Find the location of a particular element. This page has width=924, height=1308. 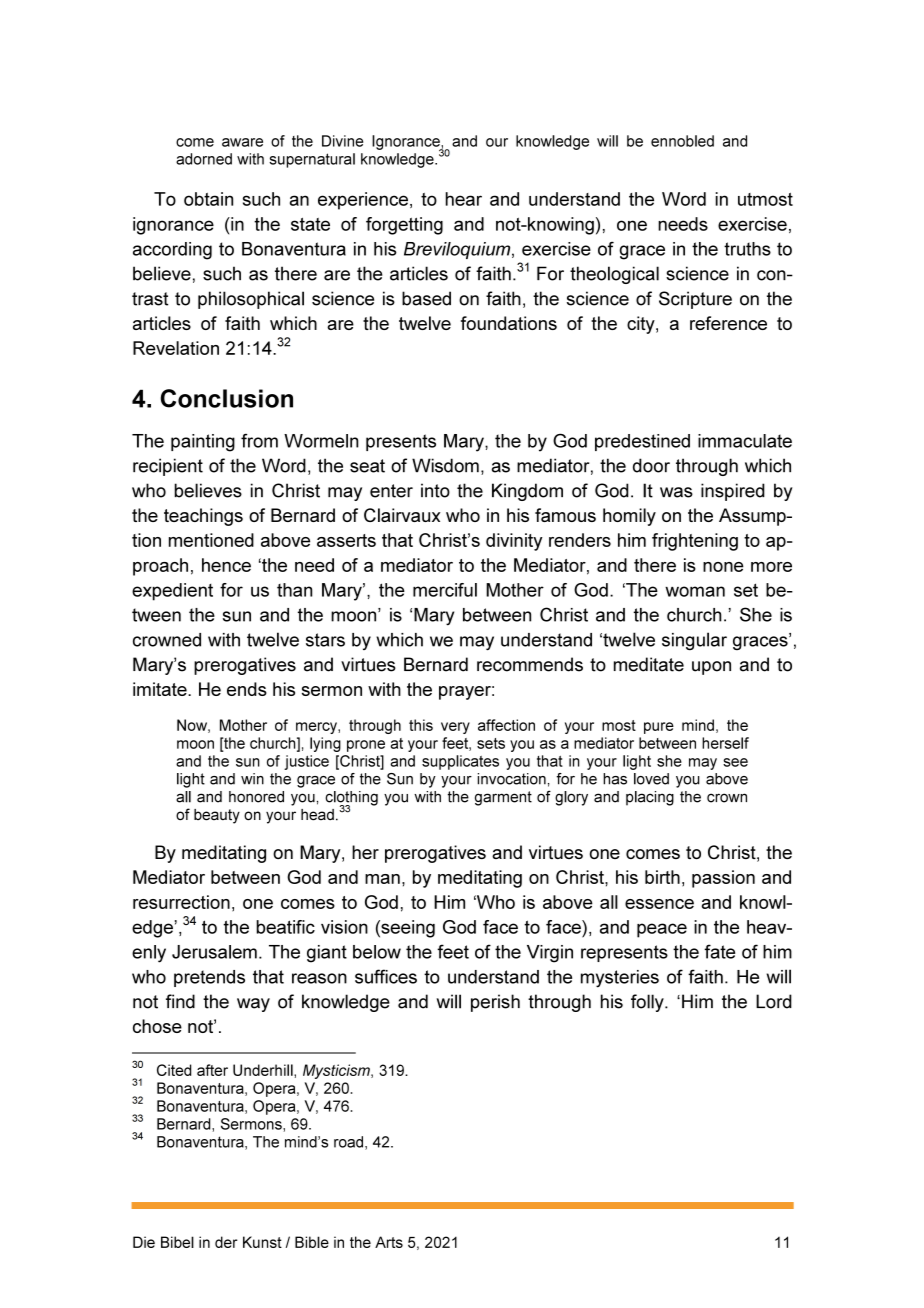

hear is located at coordinates (463, 199).
